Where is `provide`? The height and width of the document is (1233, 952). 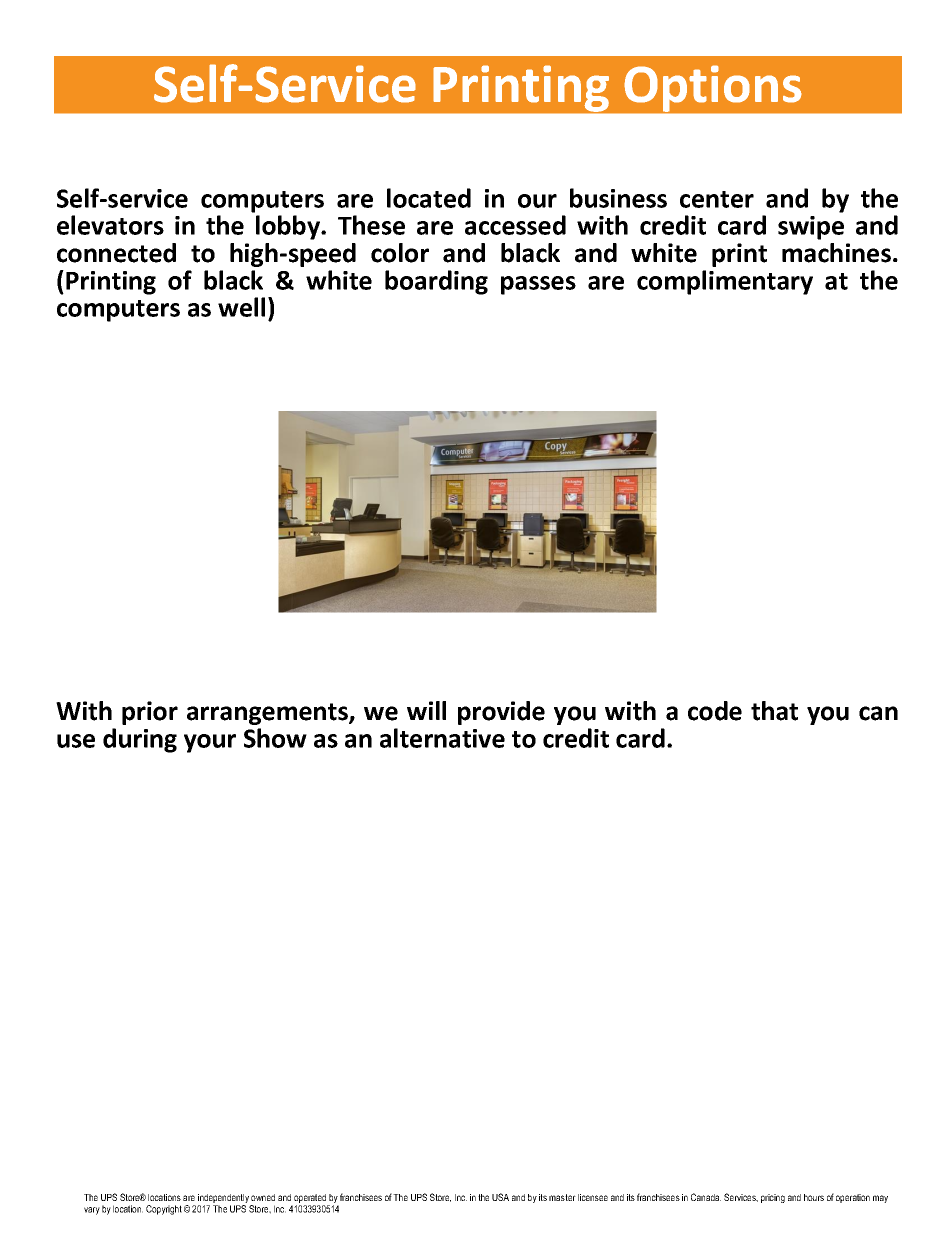 provide is located at coordinates (501, 713).
